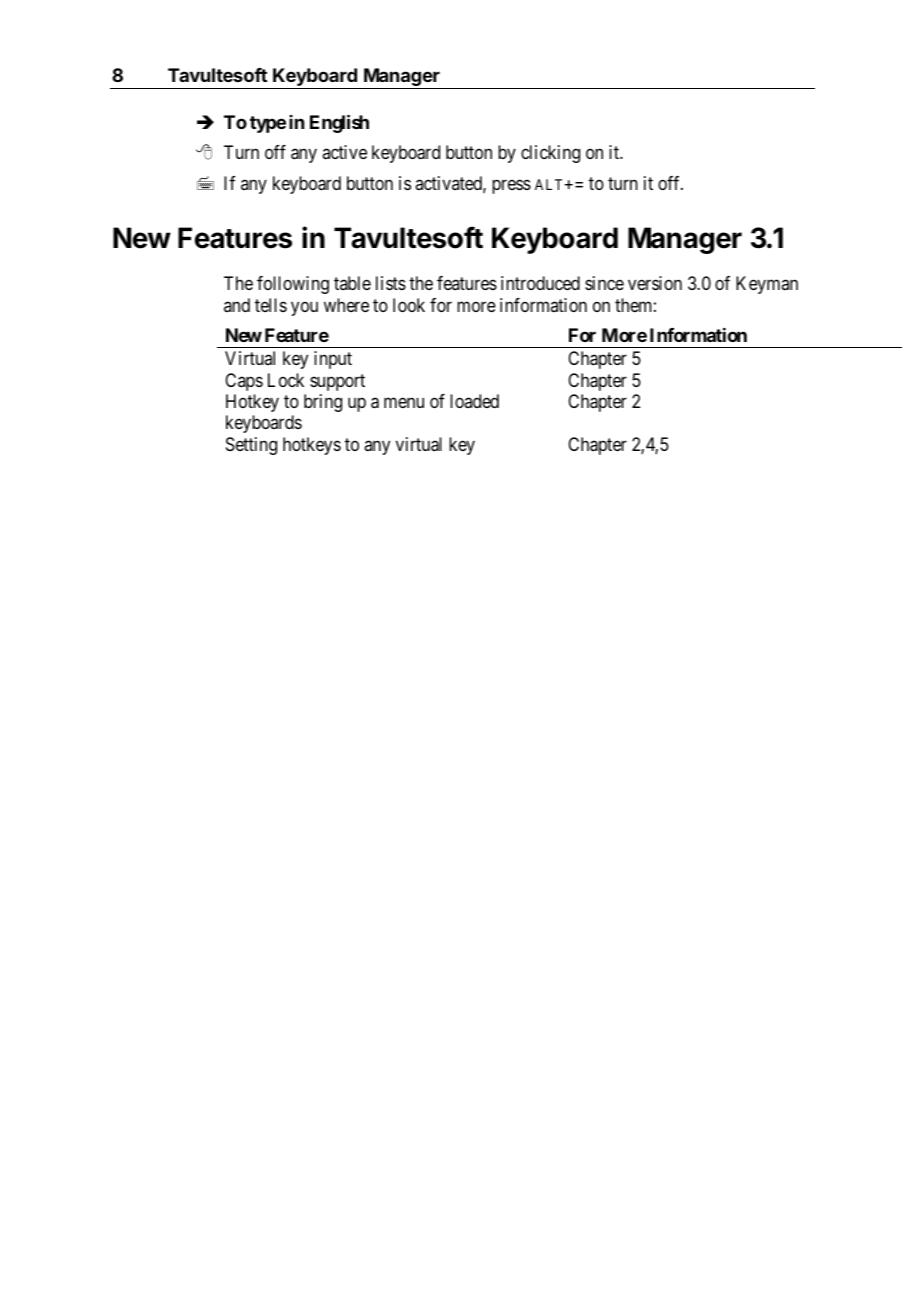  I want to click on clicking, so click(550, 154).
